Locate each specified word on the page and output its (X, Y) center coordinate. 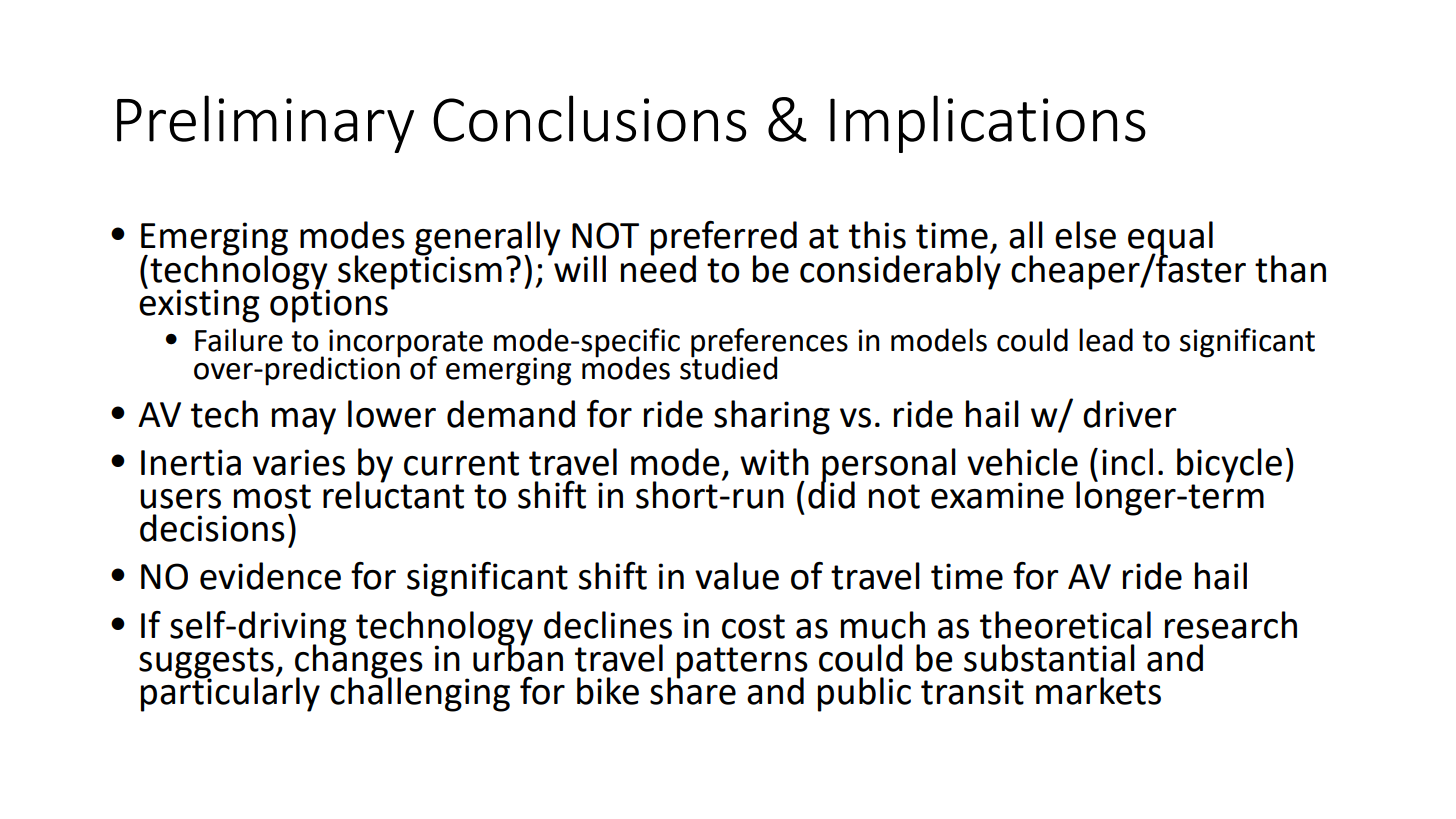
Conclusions (589, 118)
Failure (239, 340)
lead (1106, 340)
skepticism (420, 271)
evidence (270, 576)
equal (1170, 239)
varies (299, 462)
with (774, 462)
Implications (988, 124)
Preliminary (265, 124)
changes (359, 661)
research (1231, 625)
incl (1127, 462)
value (737, 576)
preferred (724, 239)
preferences (769, 344)
